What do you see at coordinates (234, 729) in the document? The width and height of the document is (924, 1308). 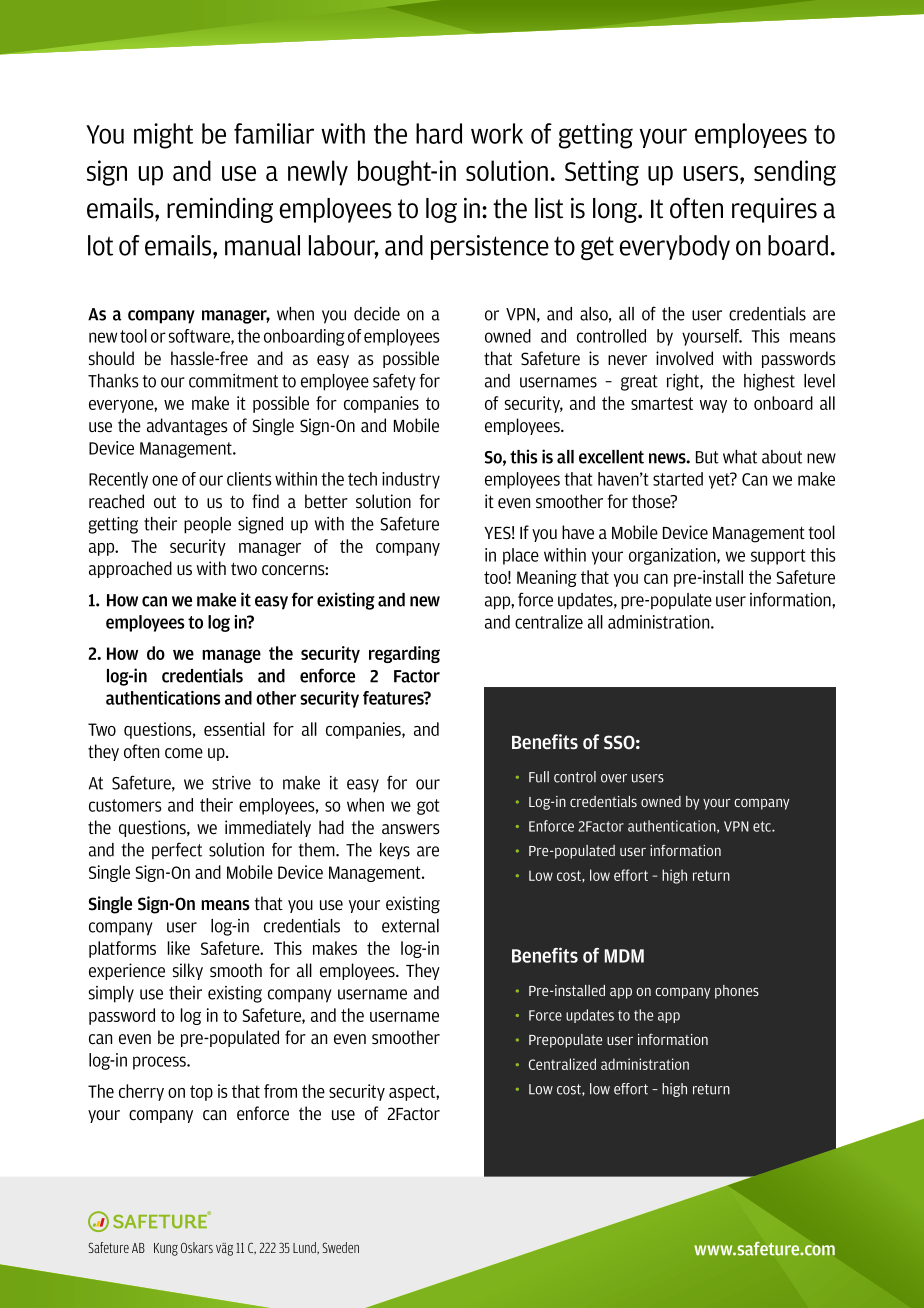 I see `essential` at bounding box center [234, 729].
